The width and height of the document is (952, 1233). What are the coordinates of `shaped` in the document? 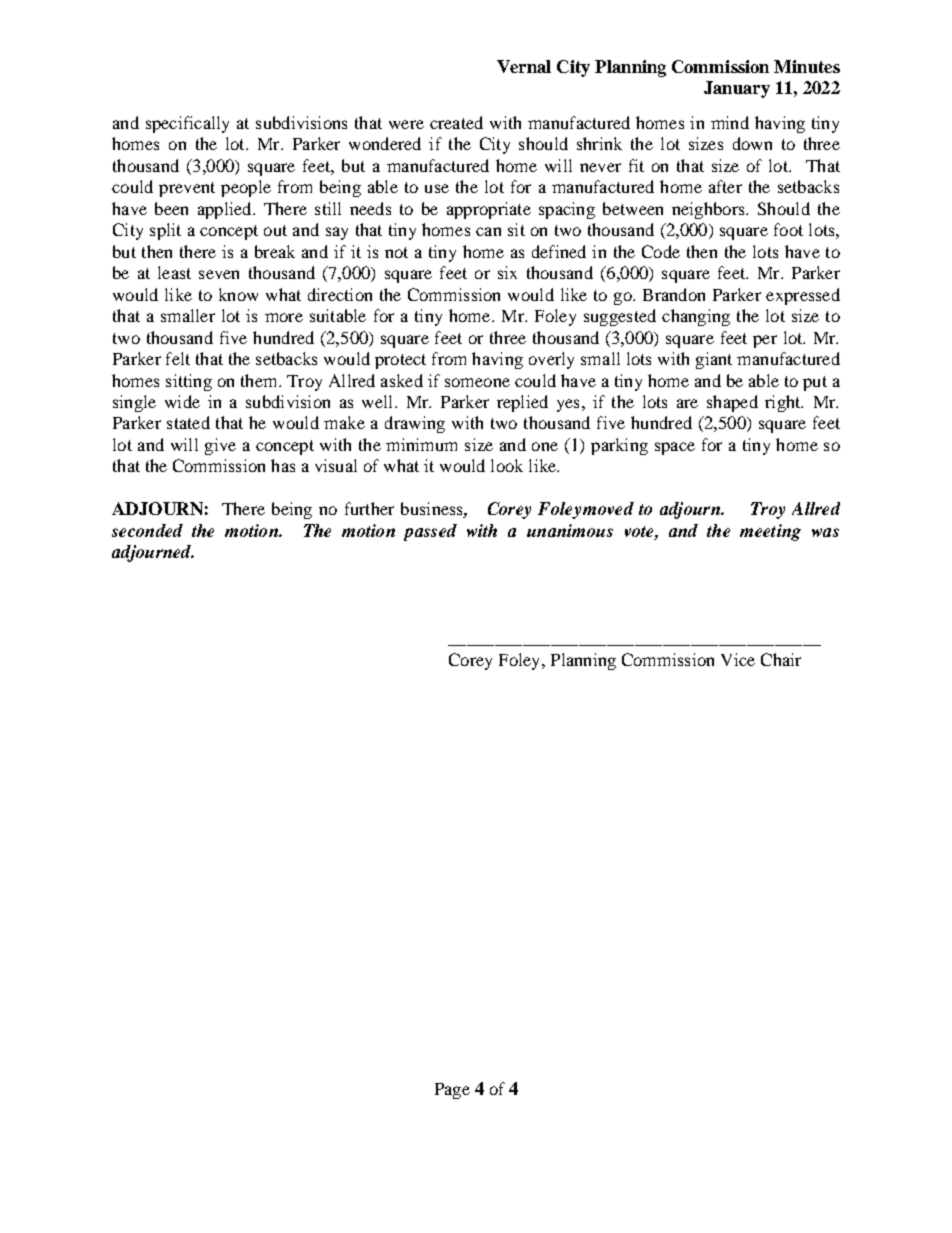 It's located at (732, 403).
